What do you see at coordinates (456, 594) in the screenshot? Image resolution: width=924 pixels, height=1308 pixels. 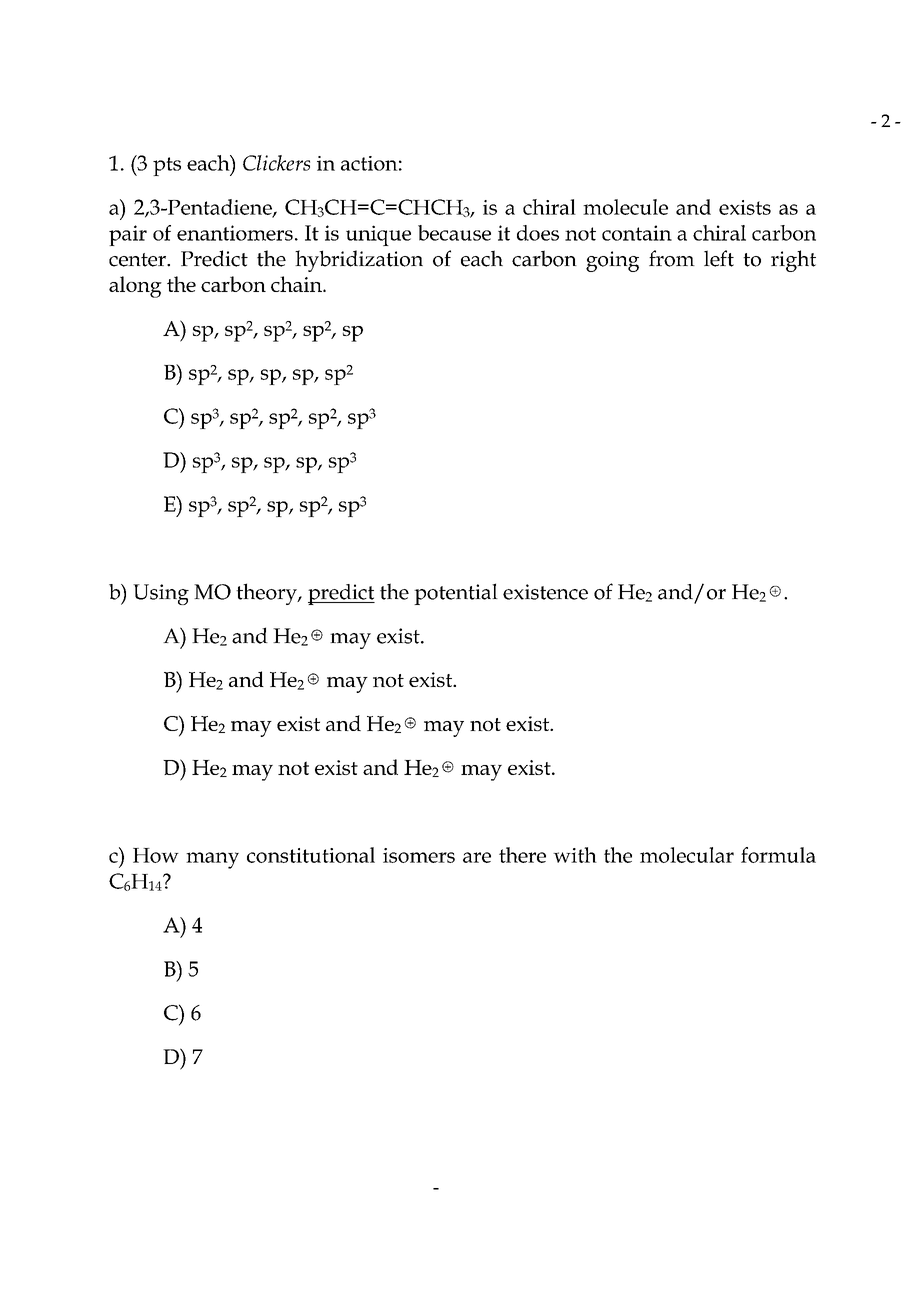 I see `potential` at bounding box center [456, 594].
